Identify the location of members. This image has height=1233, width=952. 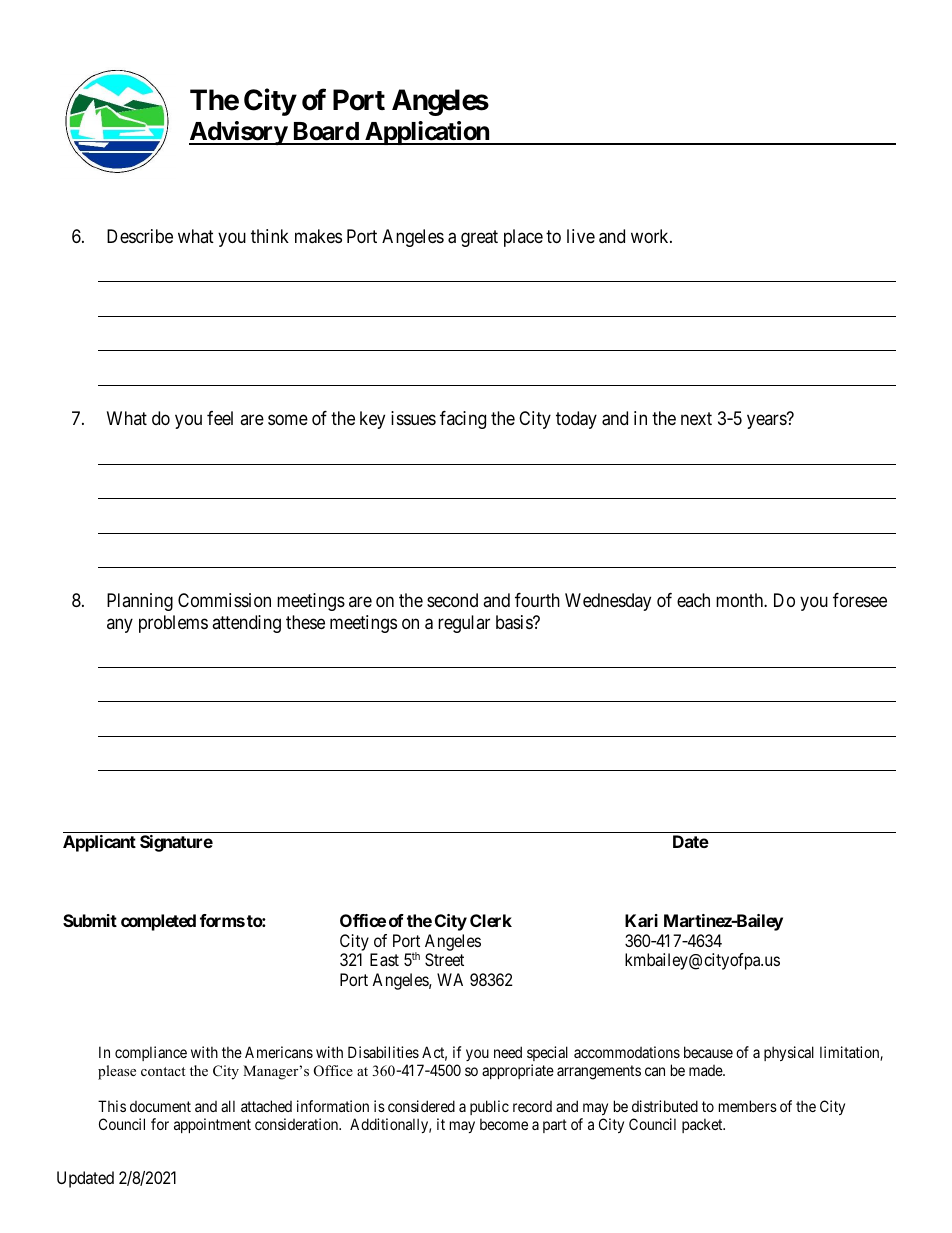
(748, 1106).
